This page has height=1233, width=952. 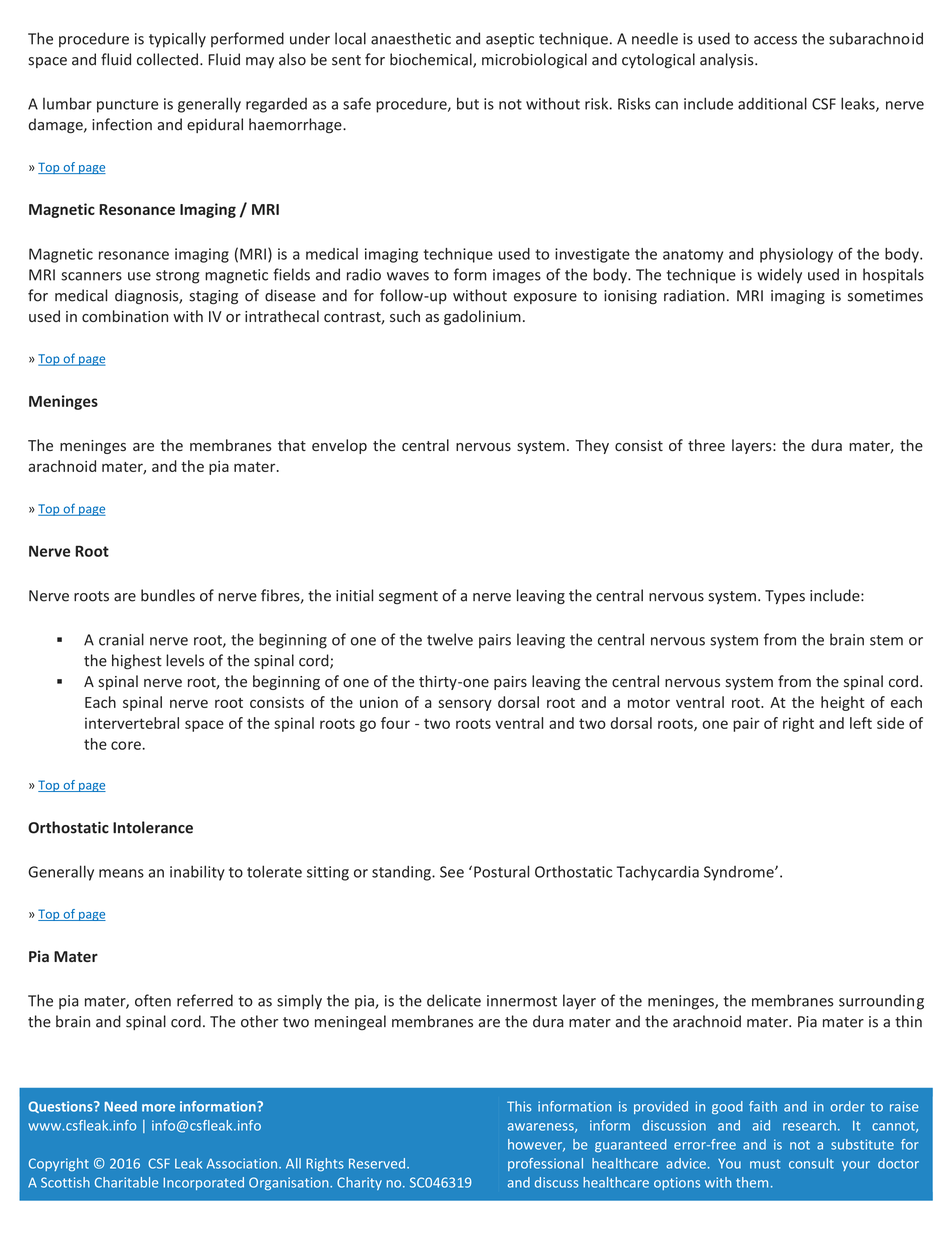 I want to click on Types, so click(x=785, y=597).
